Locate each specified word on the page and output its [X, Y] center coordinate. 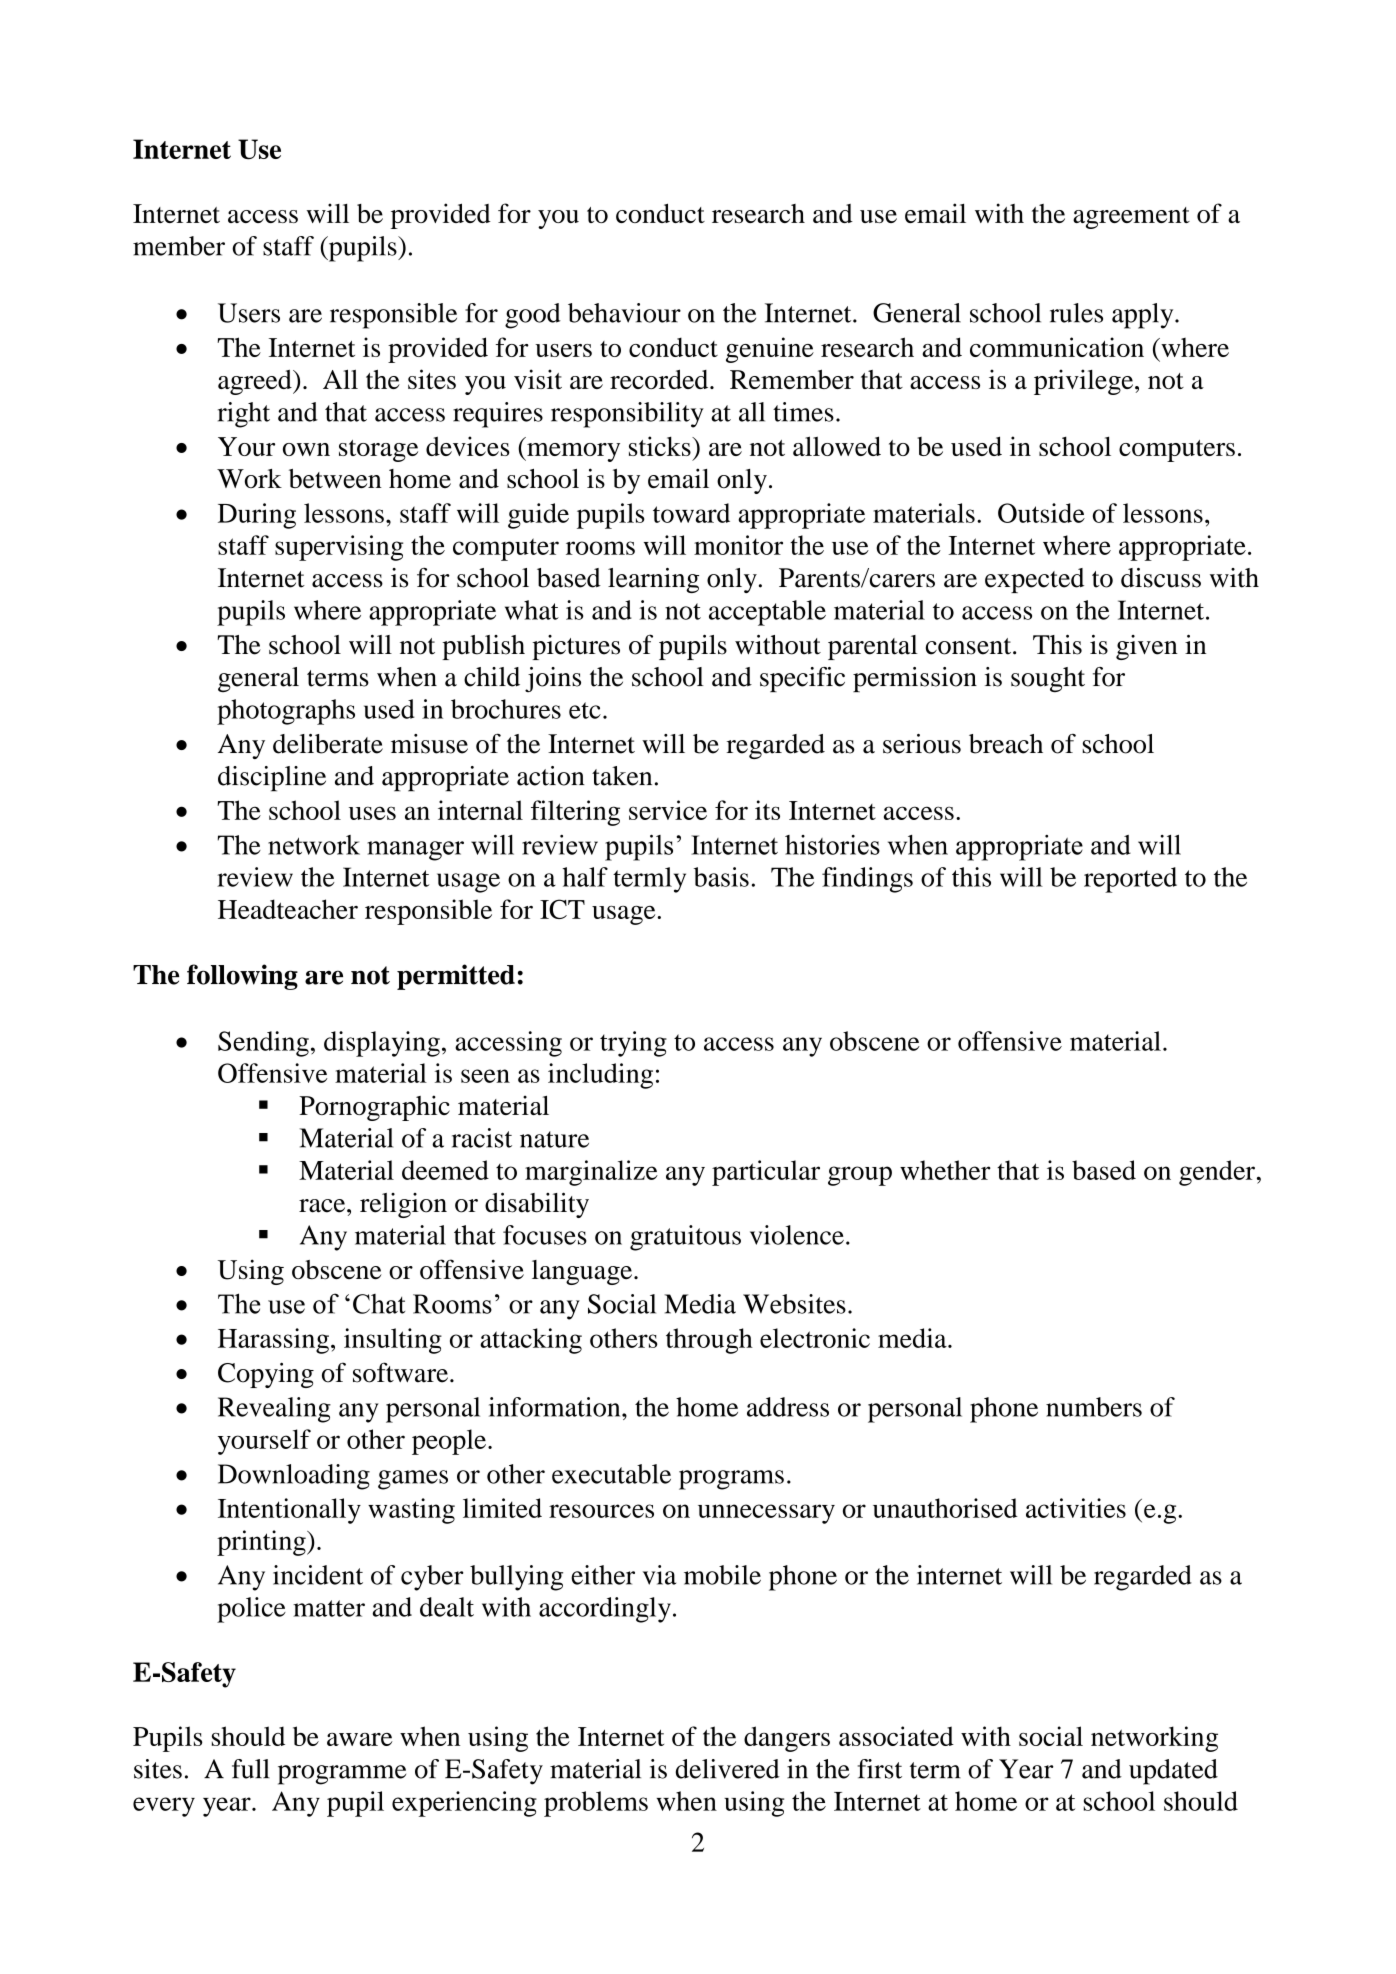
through [709, 1341]
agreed [256, 382]
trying [633, 1044]
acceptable [767, 613]
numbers [1094, 1407]
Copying [266, 1375]
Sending [263, 1044]
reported [1130, 880]
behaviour [624, 313]
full [251, 1769]
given [1147, 647]
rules [1076, 313]
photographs [286, 712]
